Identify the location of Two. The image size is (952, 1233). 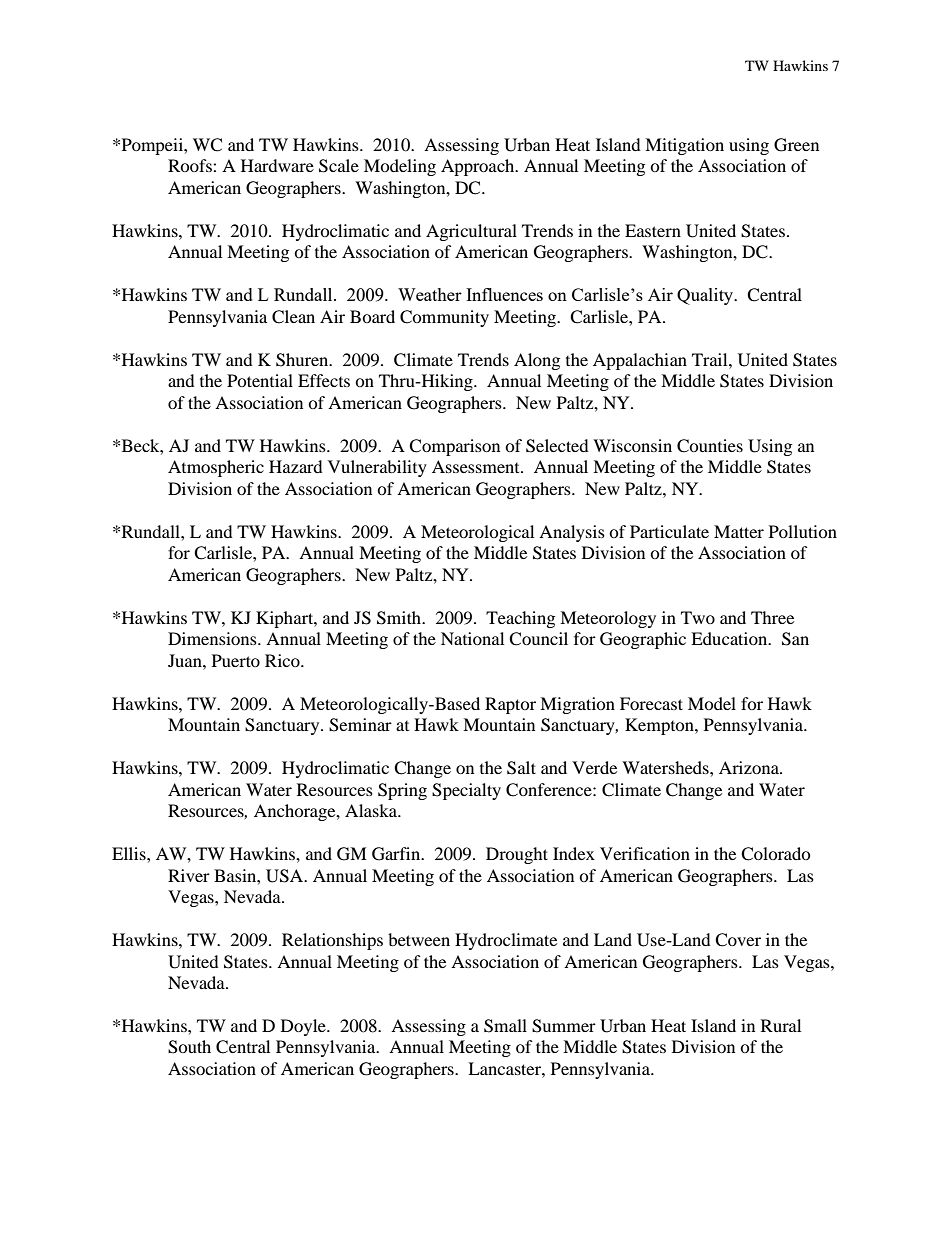
(698, 617).
